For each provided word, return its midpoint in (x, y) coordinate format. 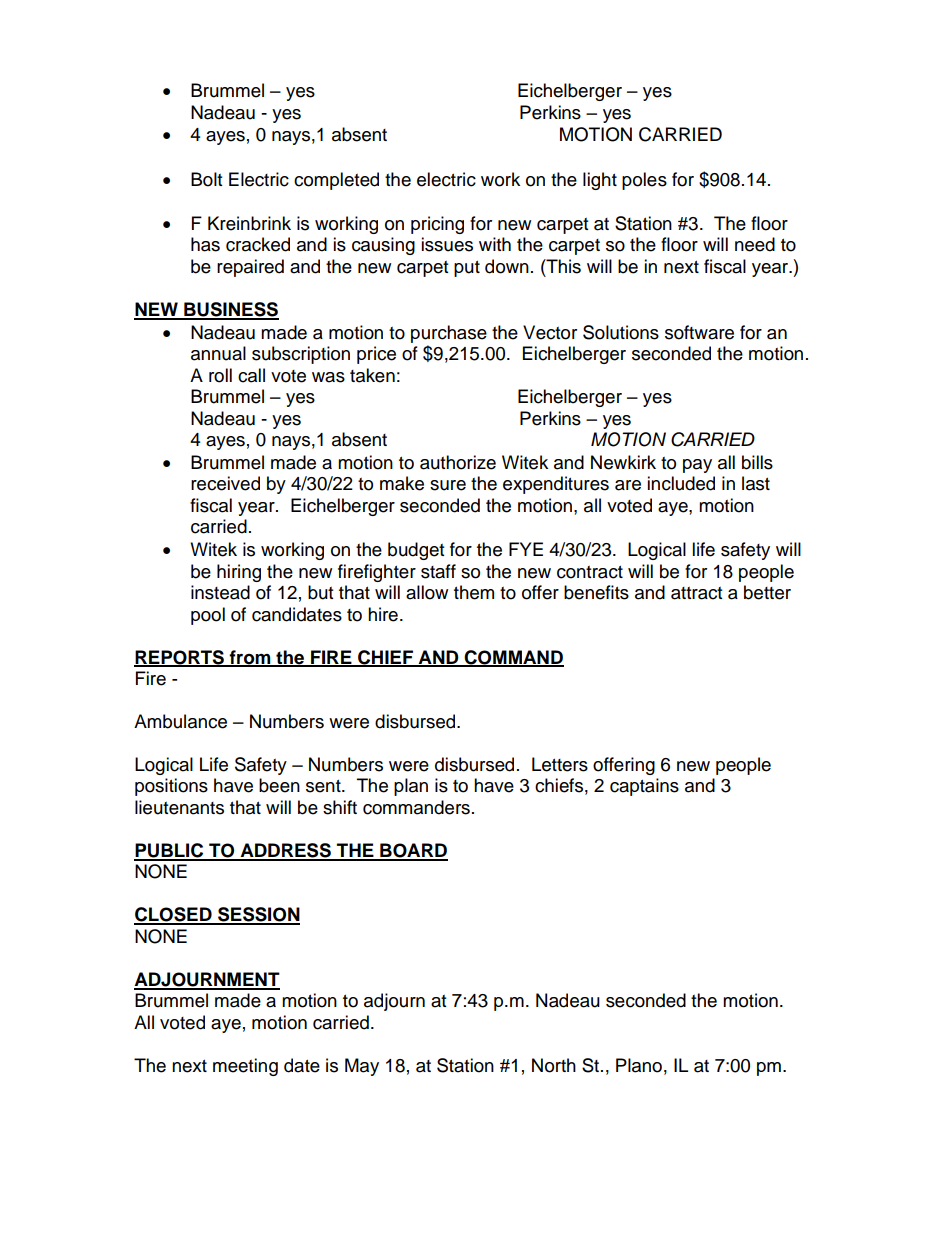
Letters (560, 764)
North (554, 1065)
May (362, 1067)
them (474, 592)
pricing (437, 225)
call (251, 375)
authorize (458, 462)
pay (697, 466)
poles (644, 181)
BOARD (413, 851)
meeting (245, 1067)
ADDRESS (285, 851)
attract (696, 593)
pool (208, 616)
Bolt (206, 179)
